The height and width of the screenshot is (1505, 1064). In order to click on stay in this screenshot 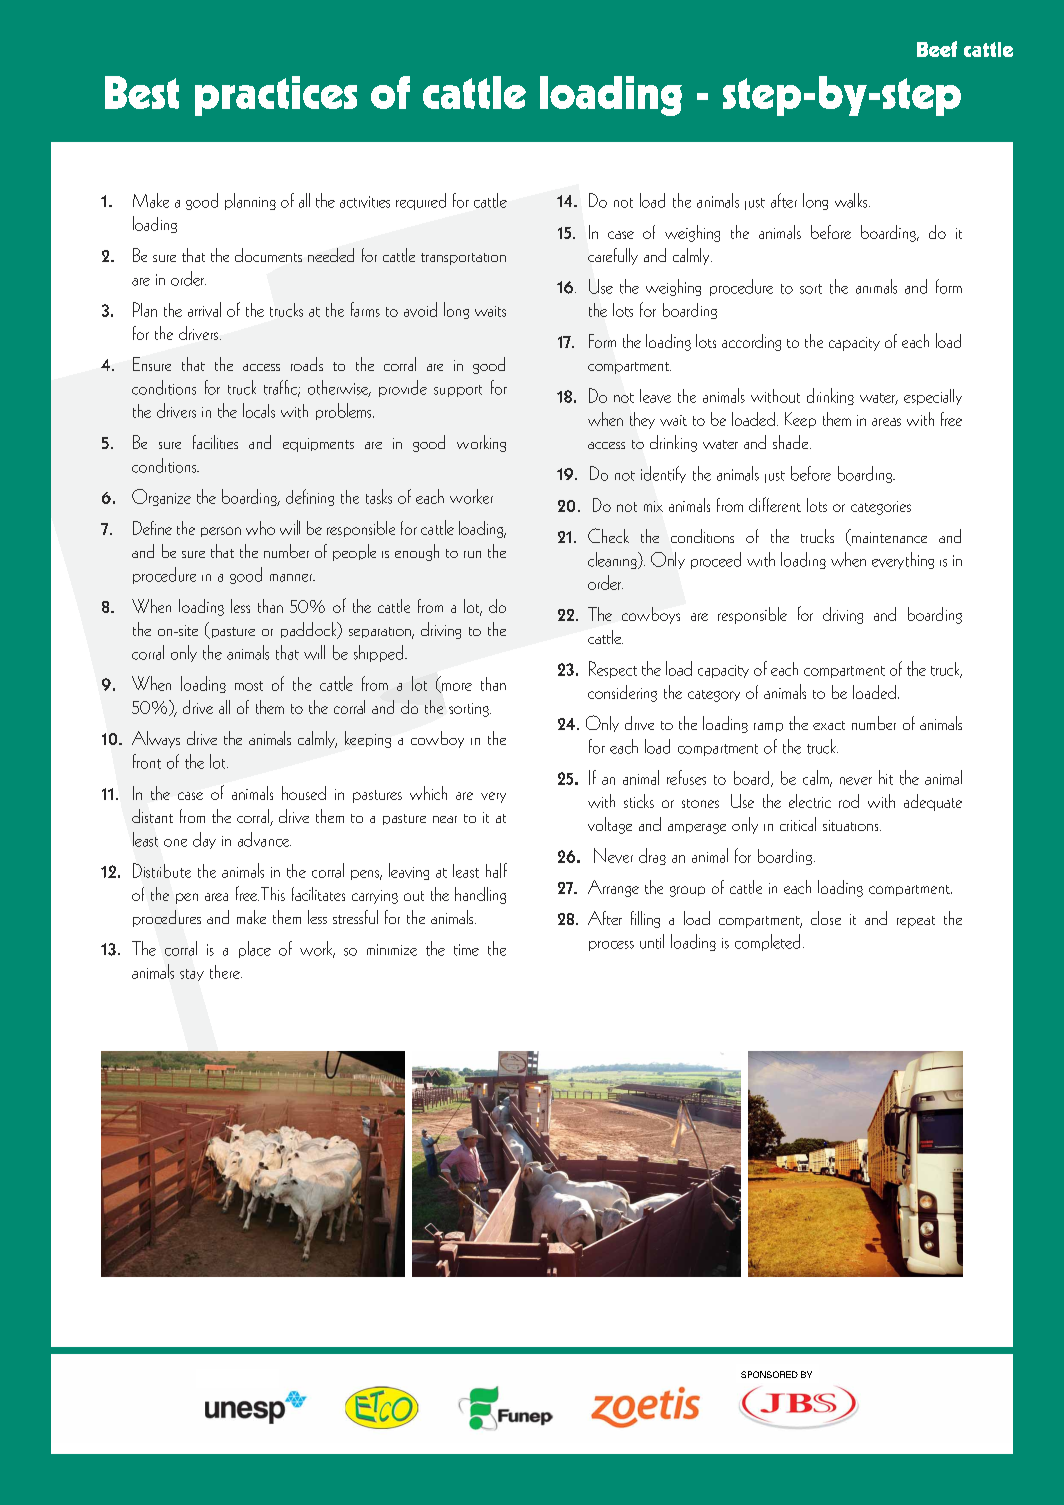, I will do `click(192, 975)`.
